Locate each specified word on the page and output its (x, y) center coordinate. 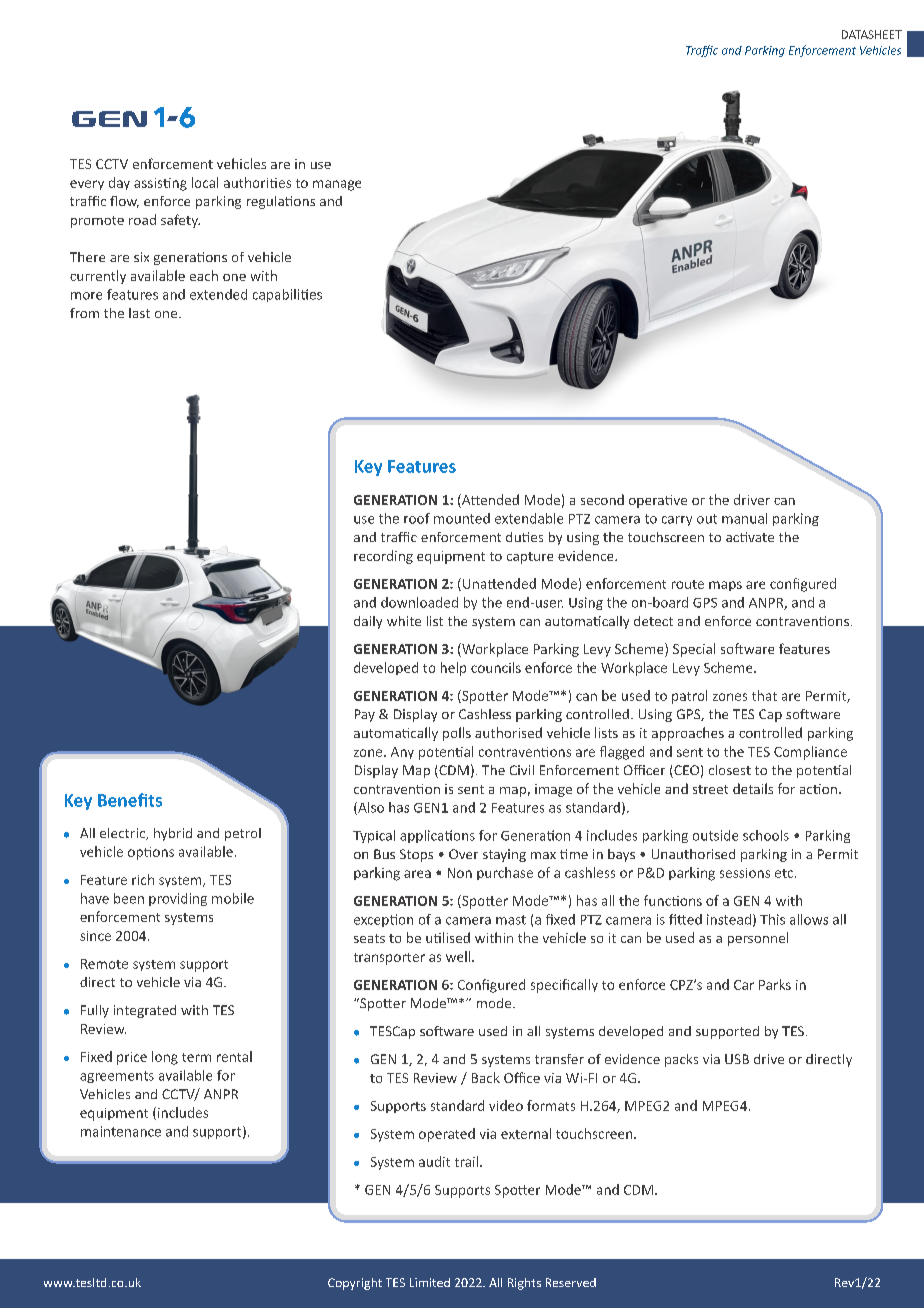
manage (337, 185)
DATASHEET (872, 34)
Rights (524, 1284)
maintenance (121, 1131)
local (205, 182)
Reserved (571, 1282)
